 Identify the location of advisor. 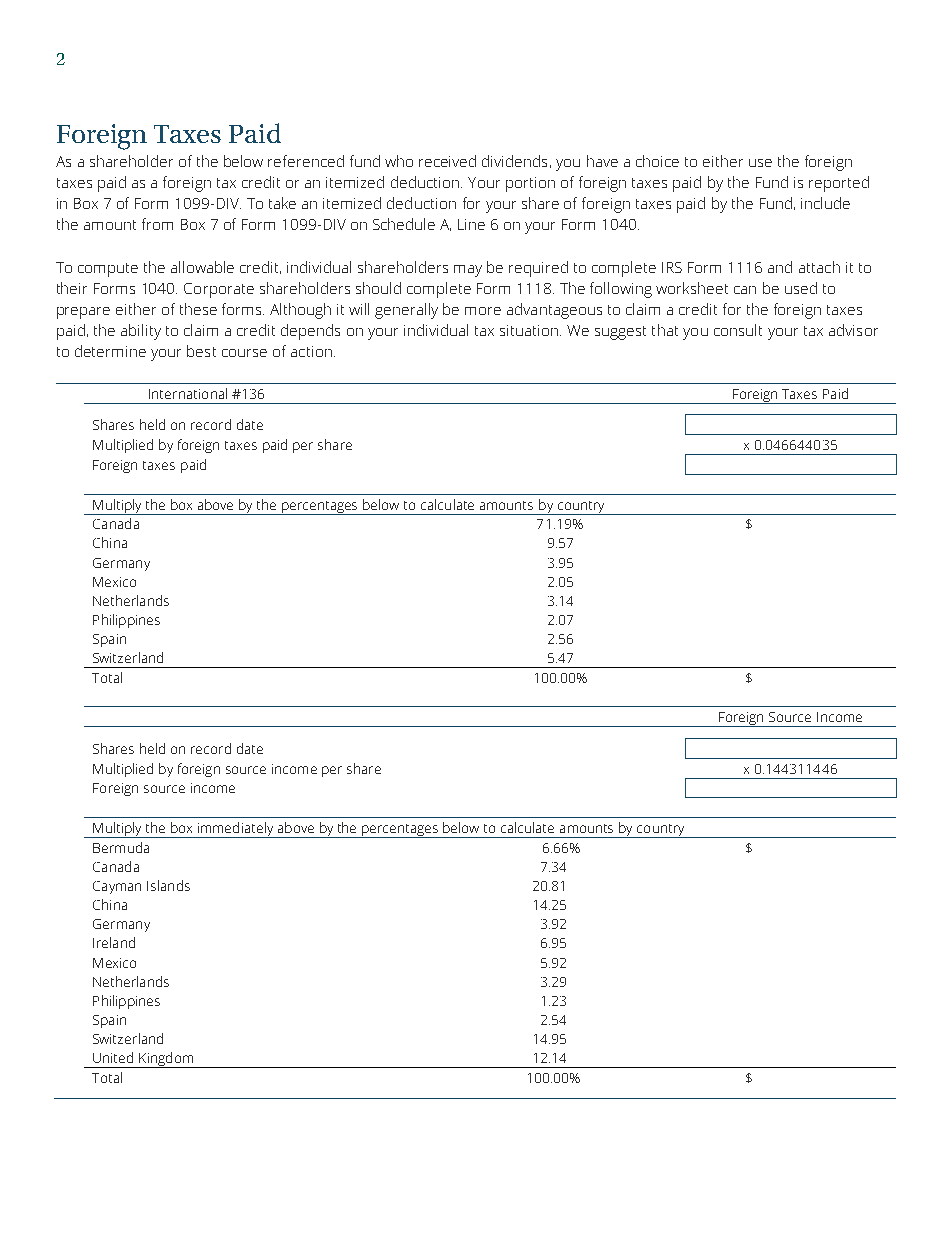
(853, 330).
